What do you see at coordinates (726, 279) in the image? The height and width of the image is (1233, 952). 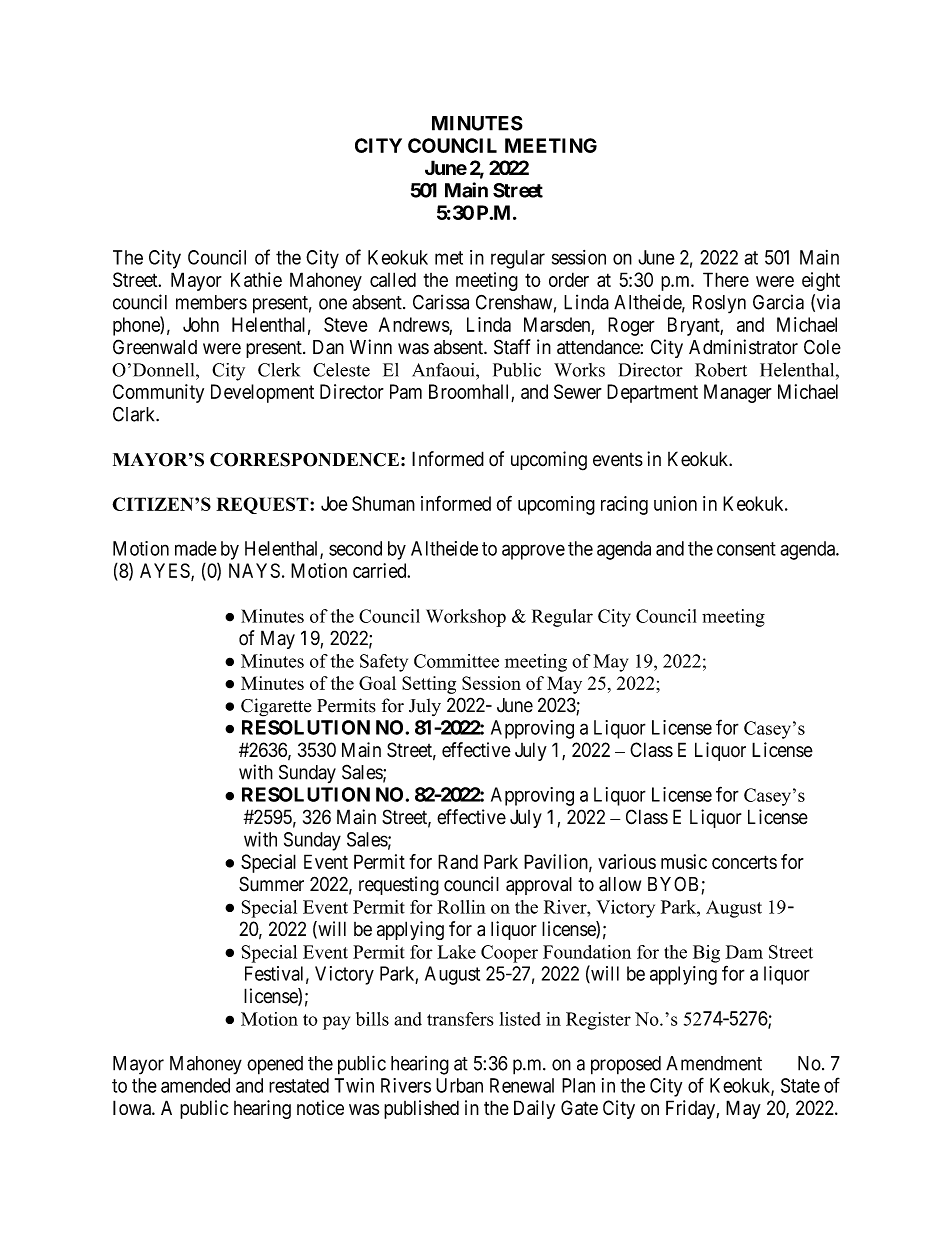 I see `There` at bounding box center [726, 279].
